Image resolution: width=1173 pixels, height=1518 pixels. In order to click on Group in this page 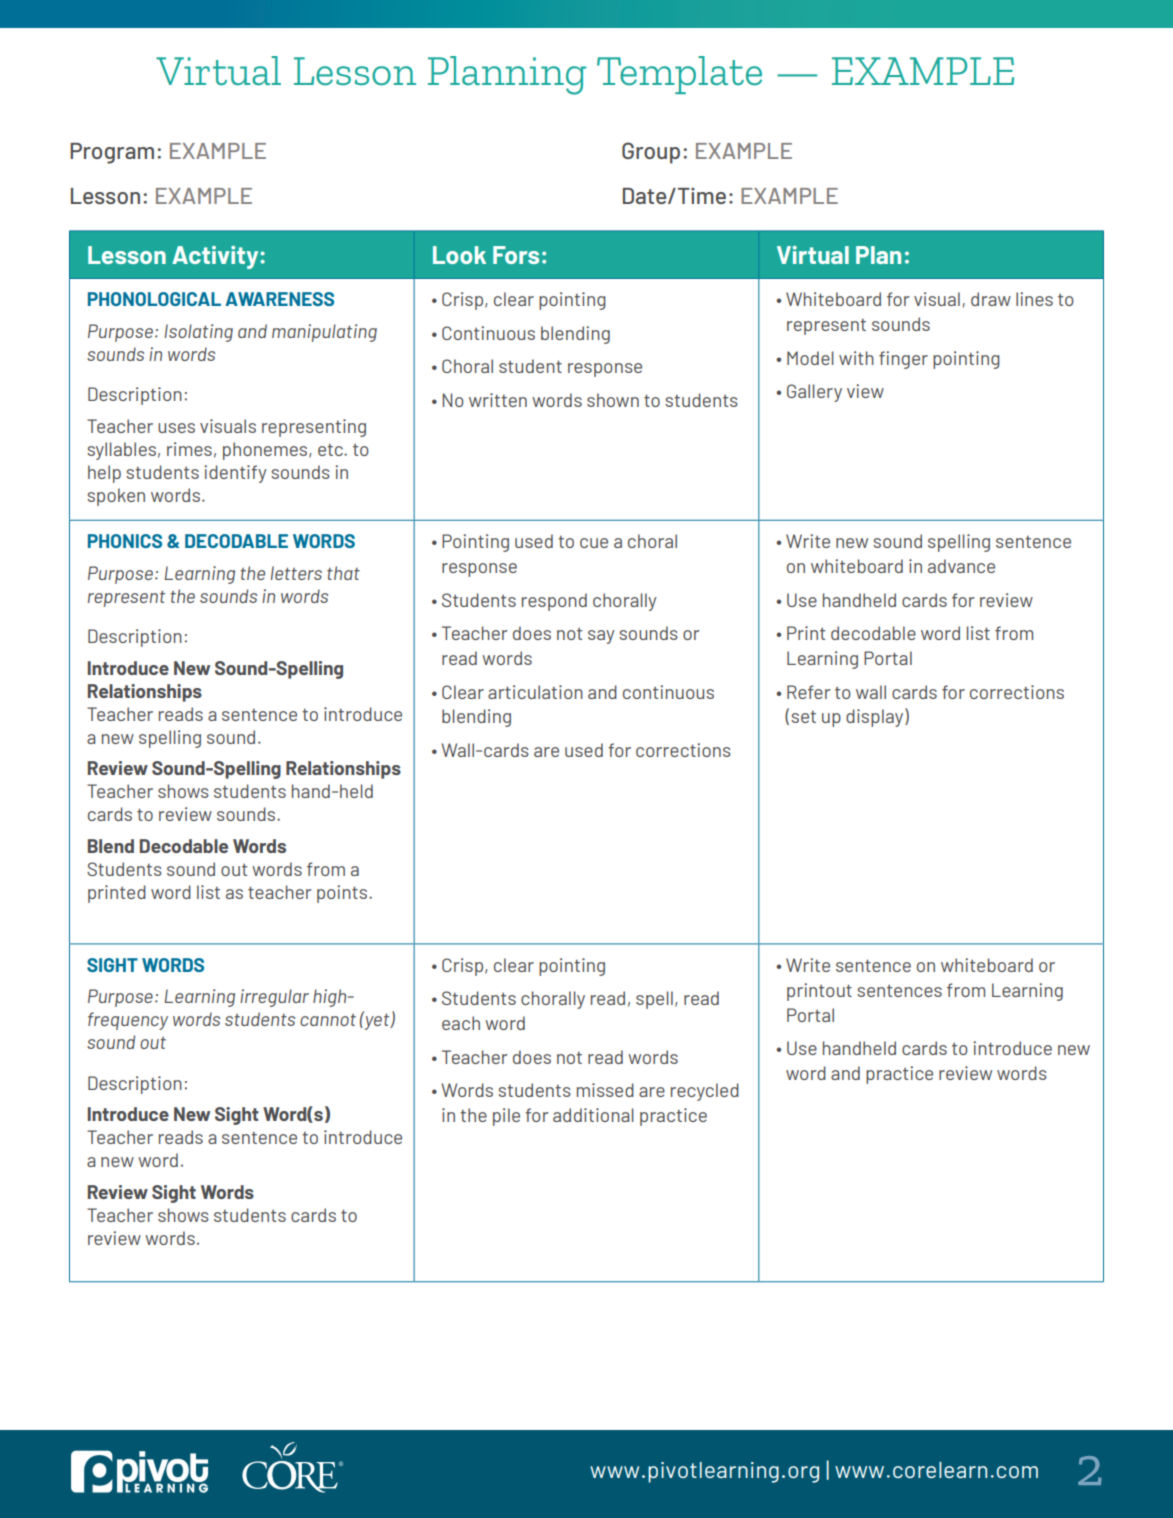, I will do `click(651, 153)`.
